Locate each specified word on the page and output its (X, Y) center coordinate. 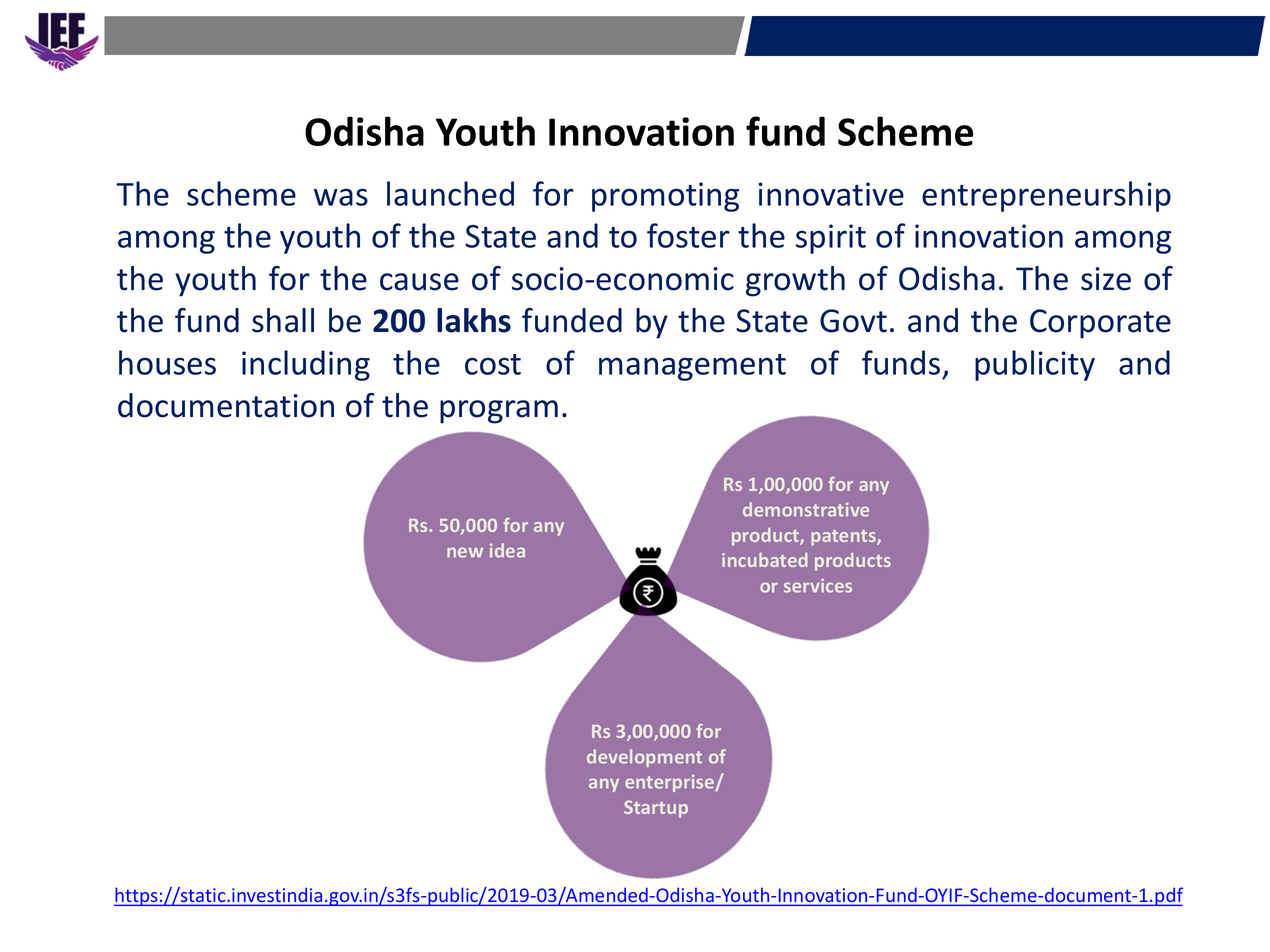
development (644, 758)
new (465, 552)
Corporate (1100, 324)
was (341, 197)
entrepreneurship (1046, 196)
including (306, 365)
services (818, 586)
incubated (764, 560)
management (692, 367)
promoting (665, 197)
